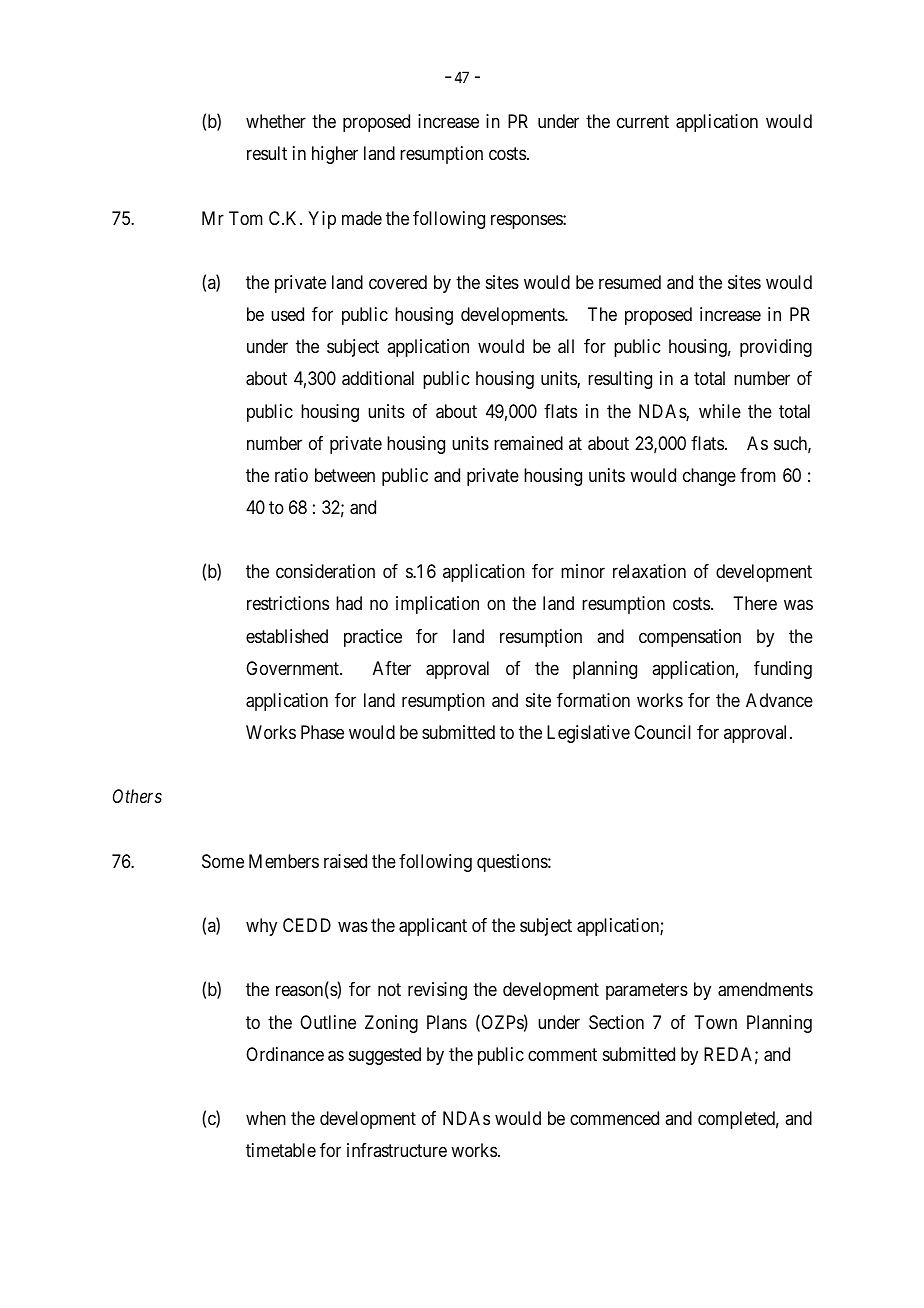  Describe the element at coordinates (433, 927) in the screenshot. I see `applicant` at that location.
